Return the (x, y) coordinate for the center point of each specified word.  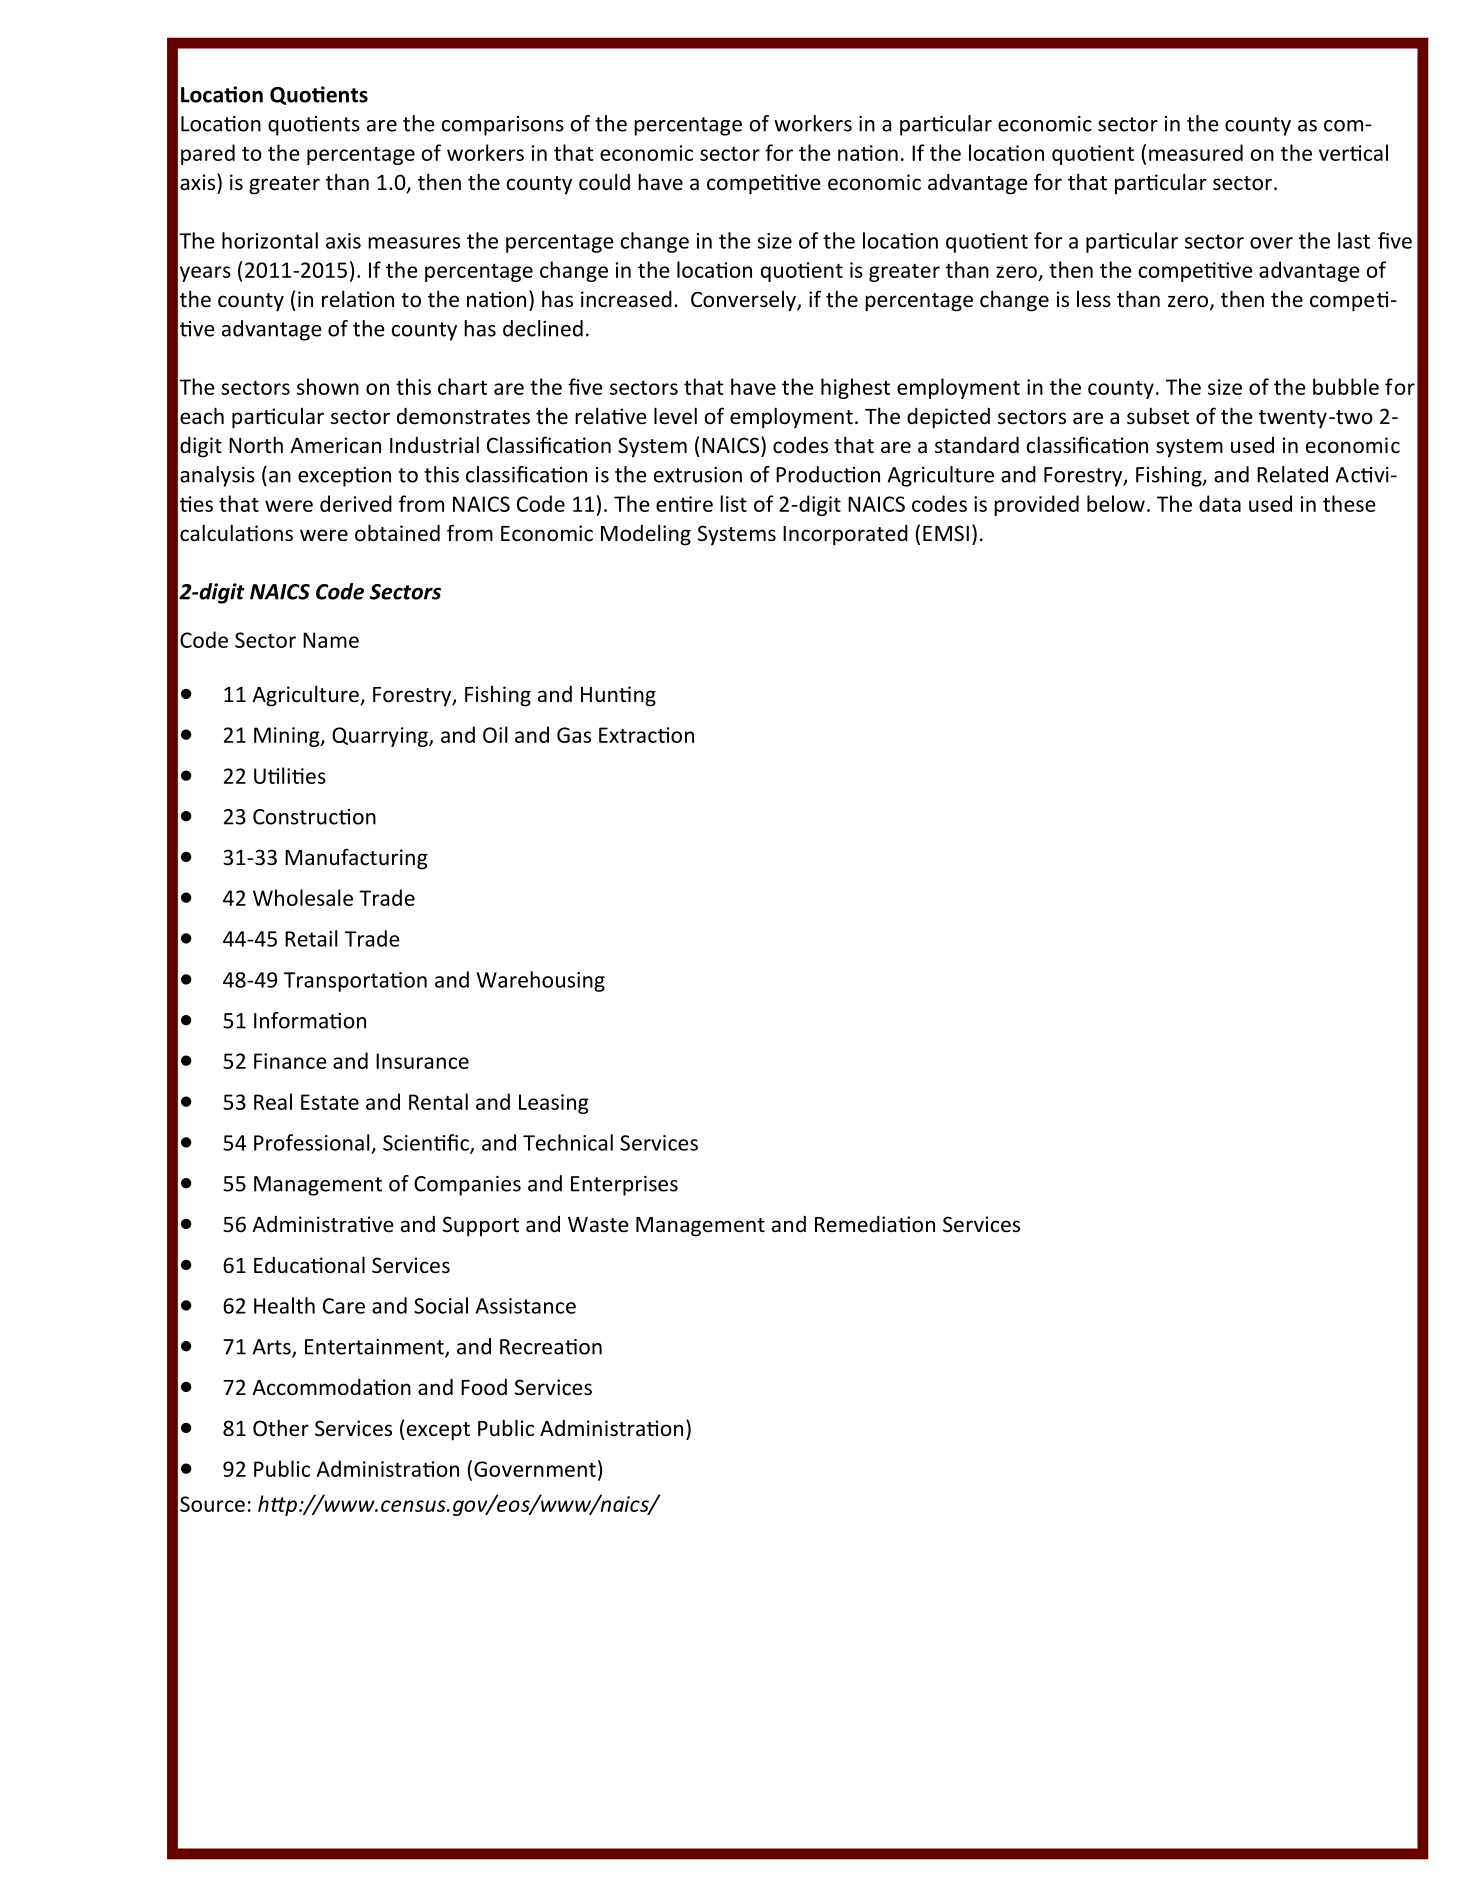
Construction (314, 817)
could (604, 182)
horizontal (270, 240)
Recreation (551, 1347)
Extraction (646, 735)
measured (1196, 152)
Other (281, 1428)
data (1220, 503)
